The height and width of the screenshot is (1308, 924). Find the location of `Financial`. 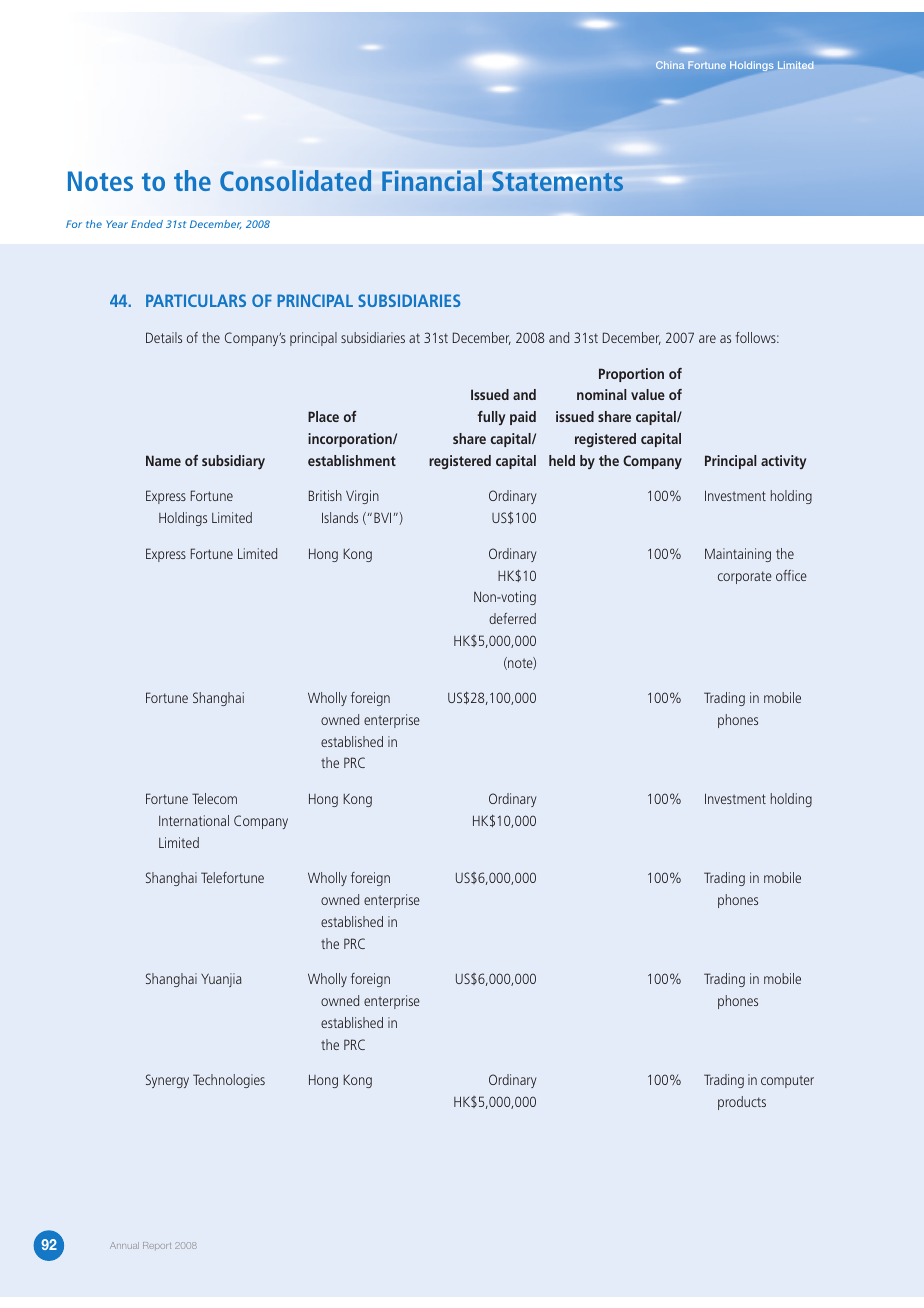

Financial is located at coordinates (432, 180).
